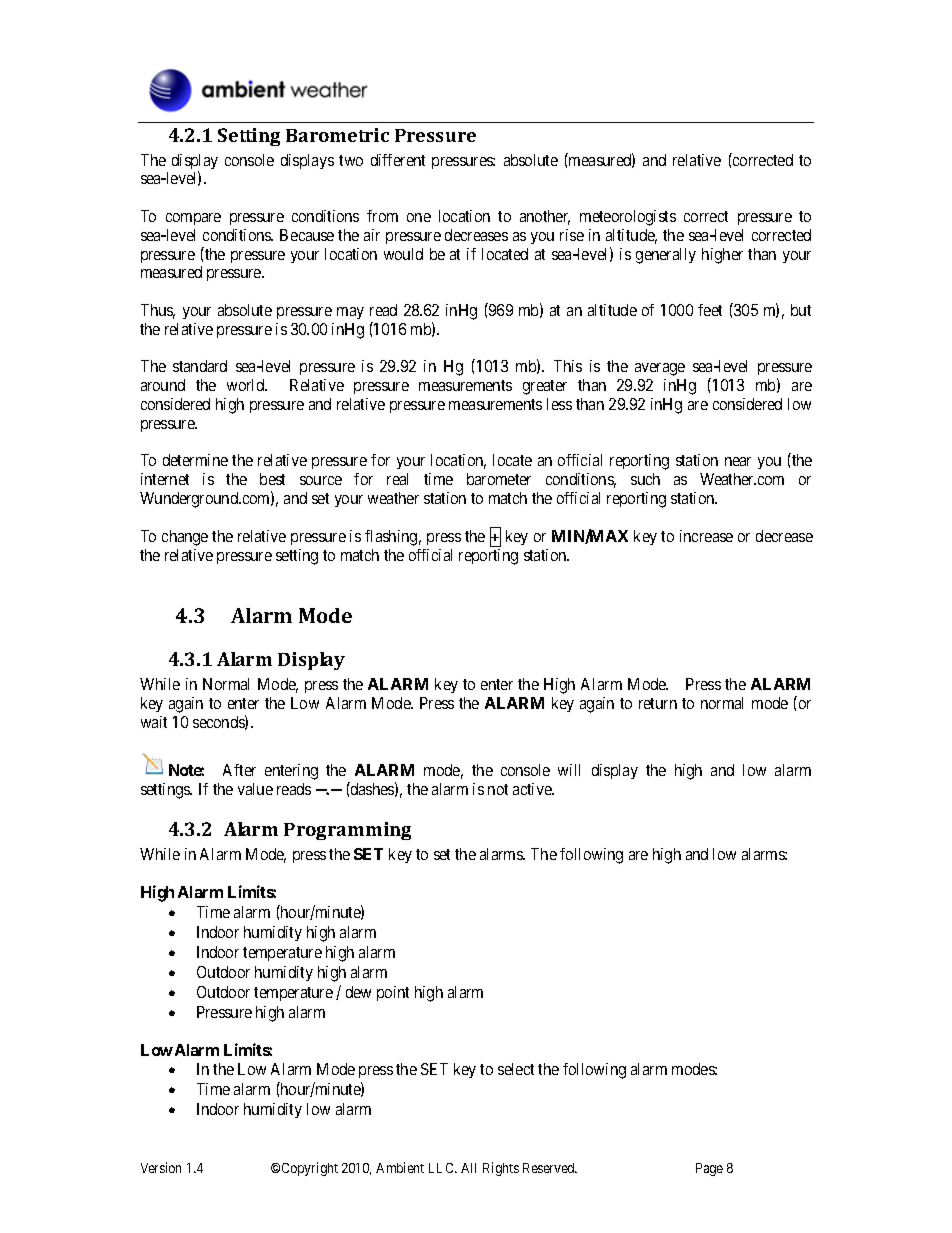 The width and height of the document is (952, 1233). Describe the element at coordinates (398, 160) in the document. I see `different` at that location.
